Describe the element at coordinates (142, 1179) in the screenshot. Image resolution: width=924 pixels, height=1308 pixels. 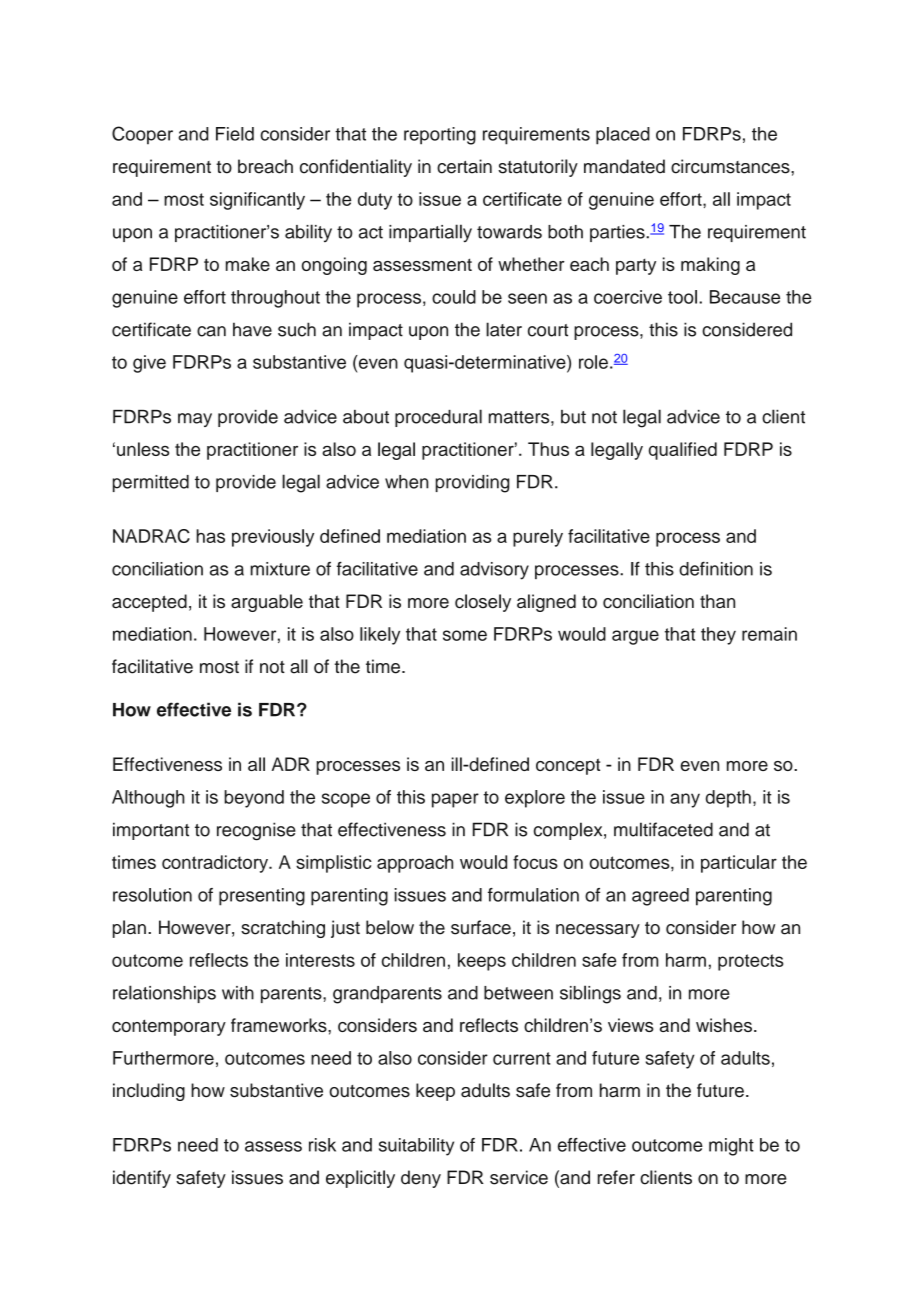
I see `identify` at that location.
